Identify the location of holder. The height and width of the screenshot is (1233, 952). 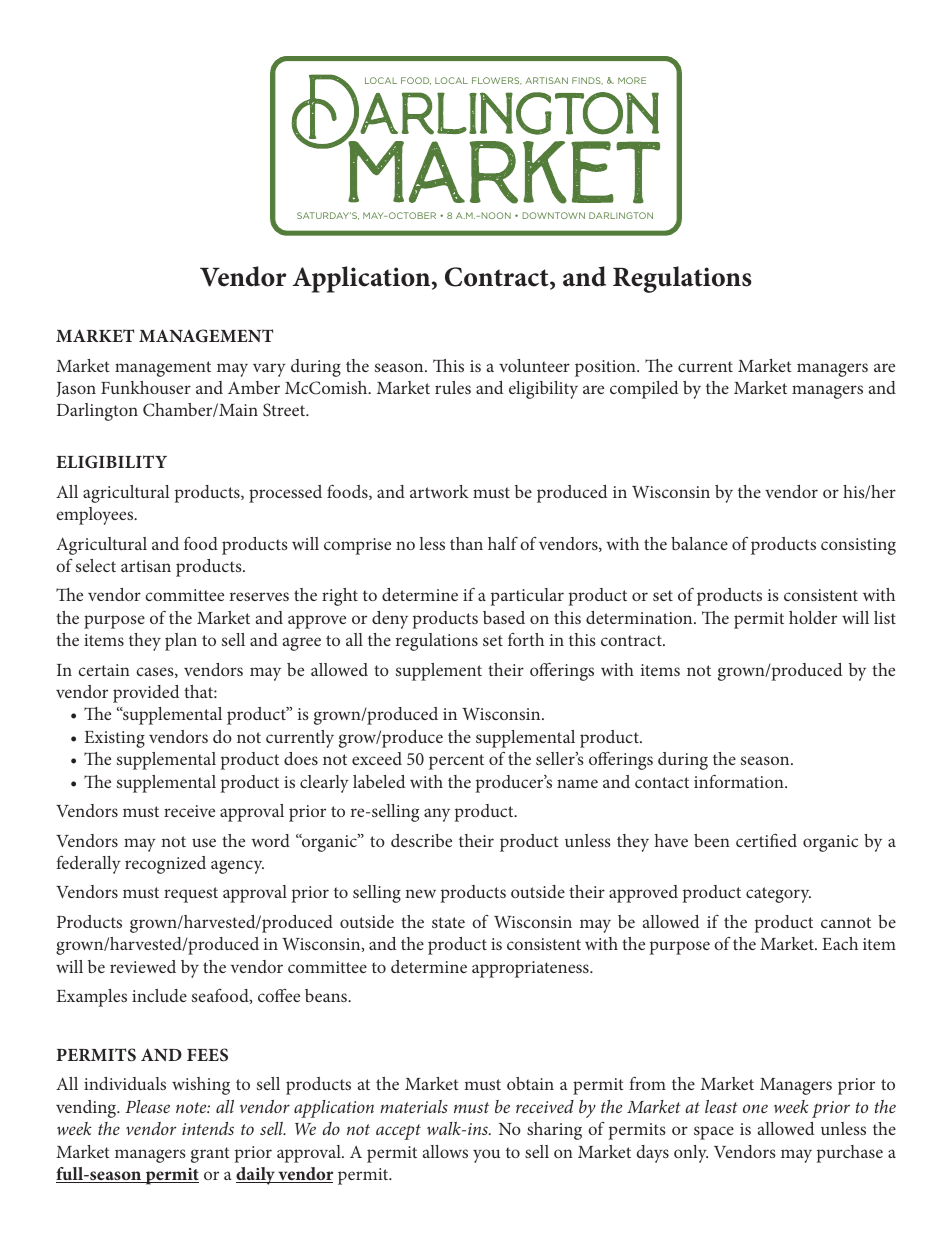
(813, 617).
